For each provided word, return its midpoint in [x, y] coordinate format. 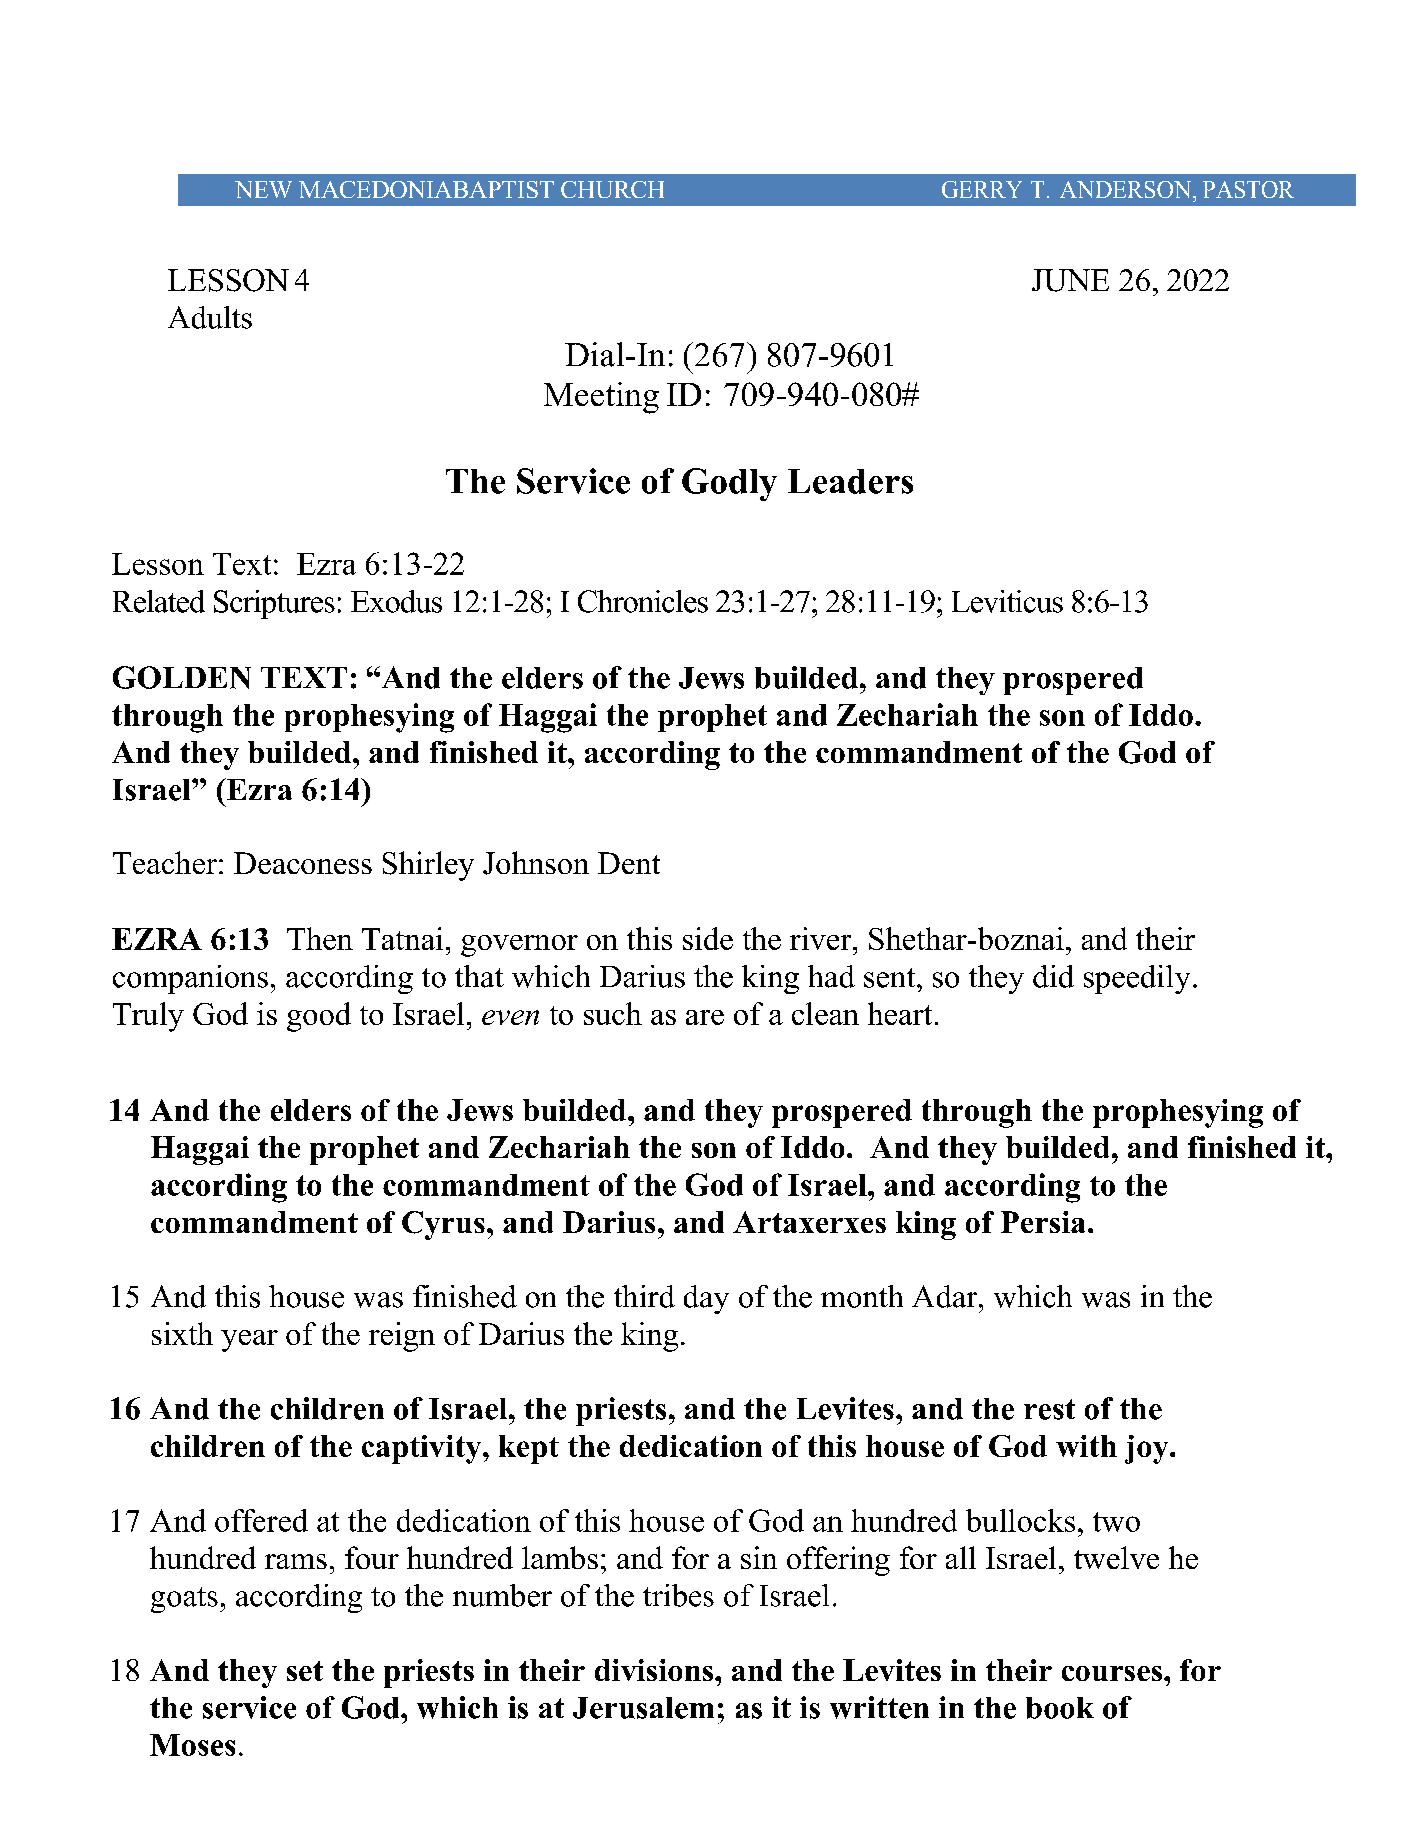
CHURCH [612, 189]
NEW [263, 189]
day [706, 1299]
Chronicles [643, 601]
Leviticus [1007, 601]
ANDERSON [1127, 189]
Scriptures [274, 604]
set [305, 1671]
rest [1049, 1409]
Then [320, 938]
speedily [1137, 979]
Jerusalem [643, 1708]
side [708, 938]
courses [1112, 1673]
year [249, 1341]
